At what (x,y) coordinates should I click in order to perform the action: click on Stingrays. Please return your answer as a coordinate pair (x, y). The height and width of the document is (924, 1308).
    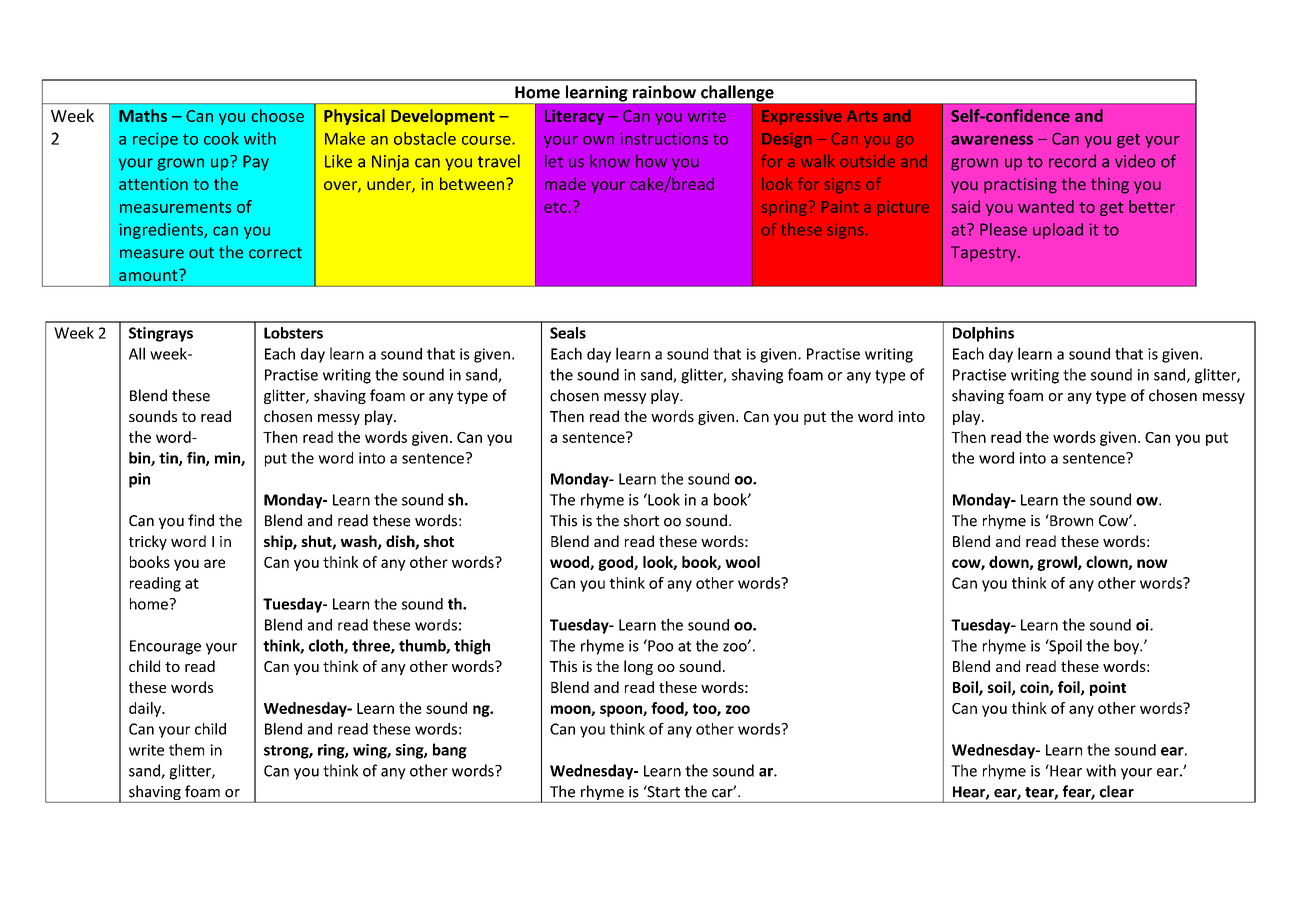
    Looking at the image, I should click on (161, 334).
